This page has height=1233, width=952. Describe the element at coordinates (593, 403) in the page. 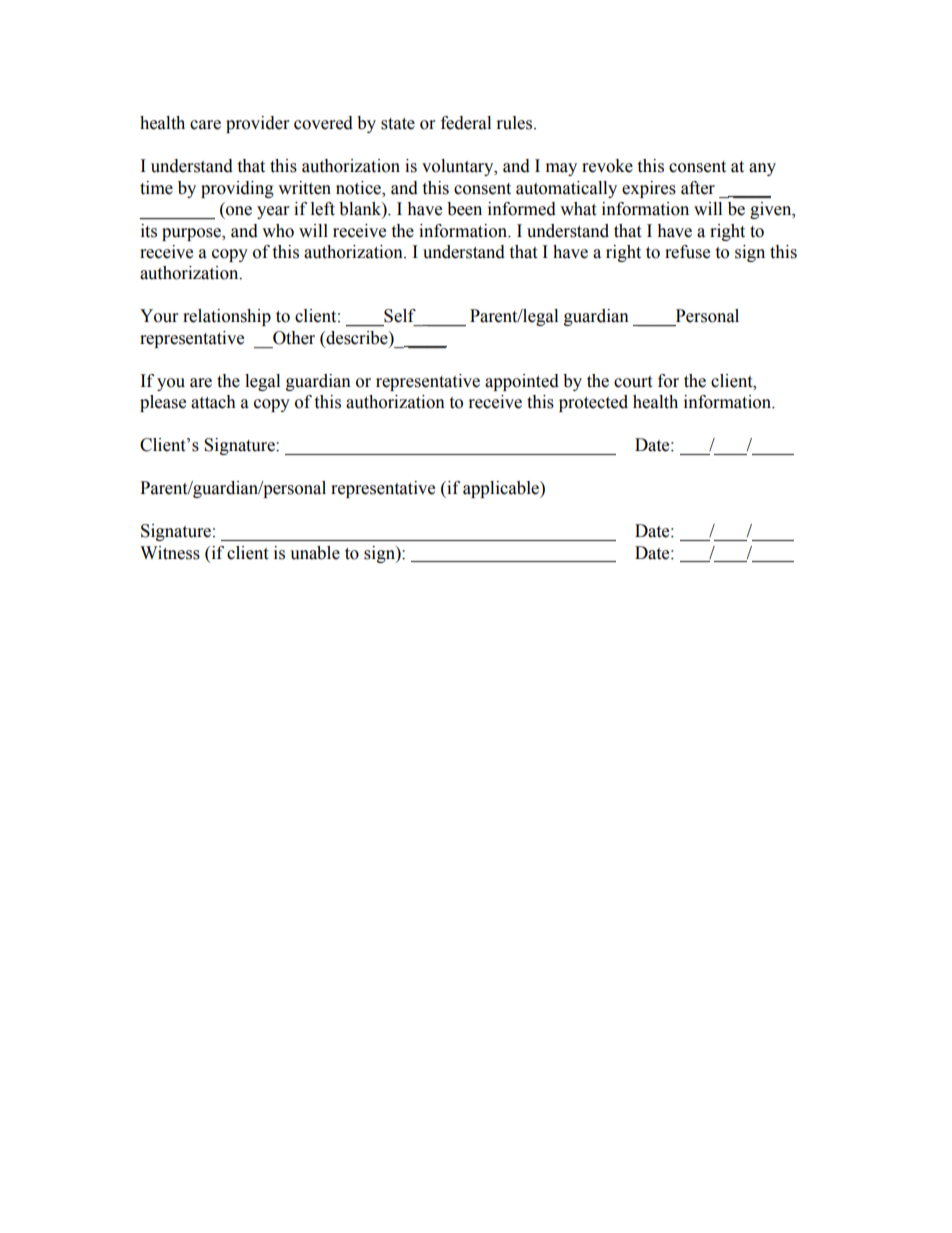

I see `protected` at that location.
